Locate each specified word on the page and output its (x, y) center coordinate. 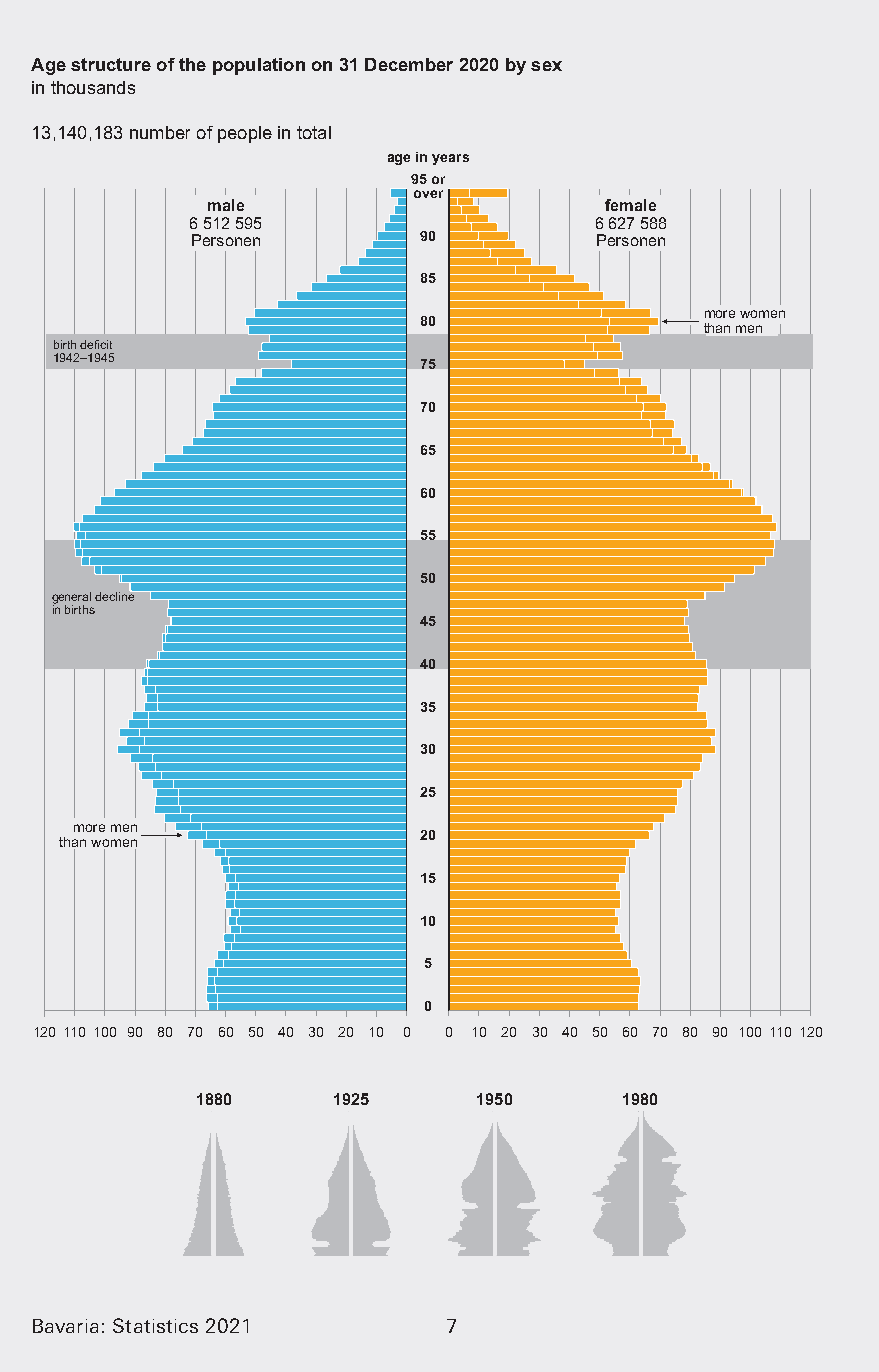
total (314, 132)
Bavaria (65, 1326)
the (192, 64)
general (71, 599)
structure (111, 64)
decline (116, 595)
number (160, 132)
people (245, 134)
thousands (93, 87)
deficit (96, 344)
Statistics (155, 1325)
